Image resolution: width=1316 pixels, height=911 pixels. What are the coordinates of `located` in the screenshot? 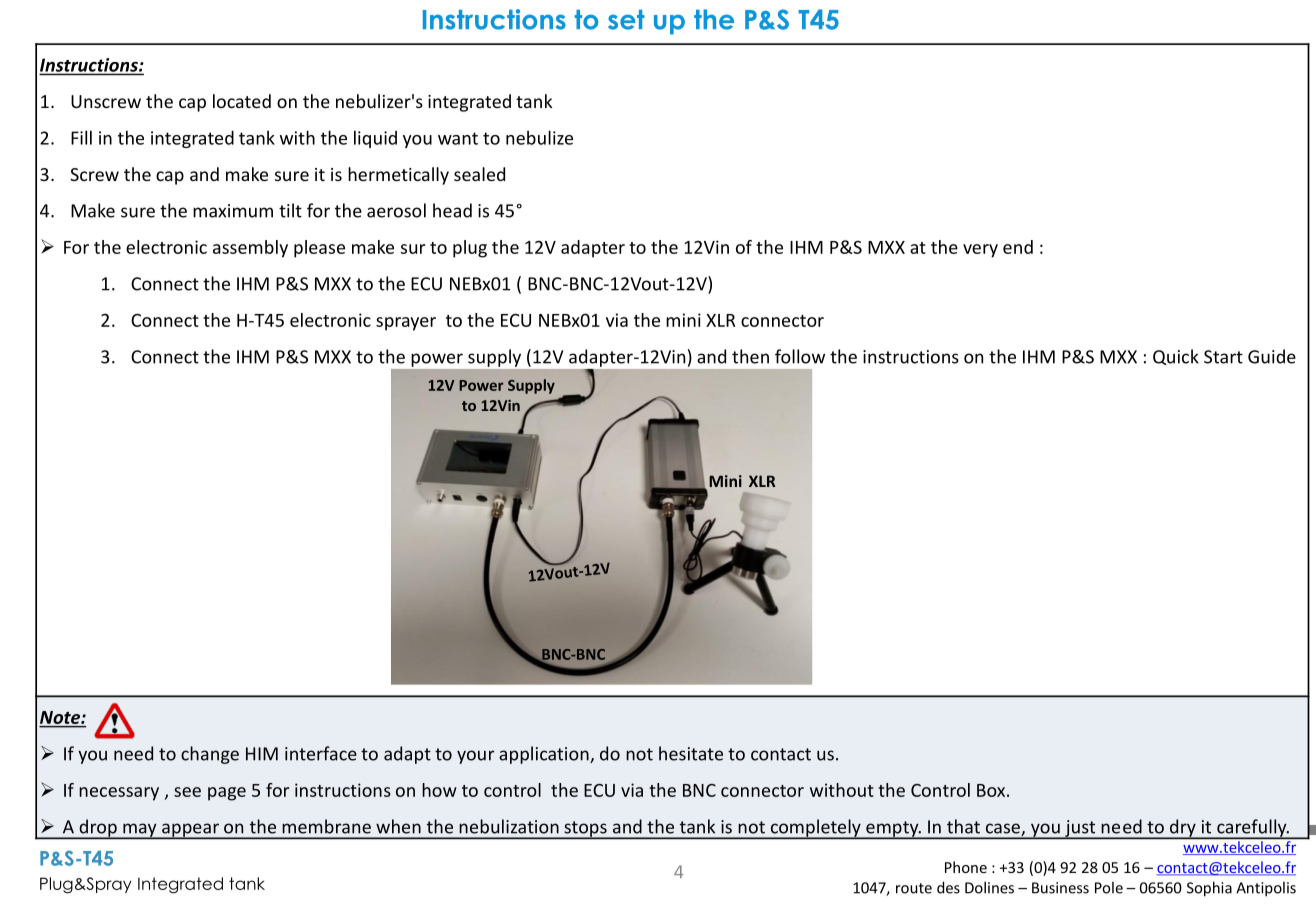 It's located at (242, 101).
